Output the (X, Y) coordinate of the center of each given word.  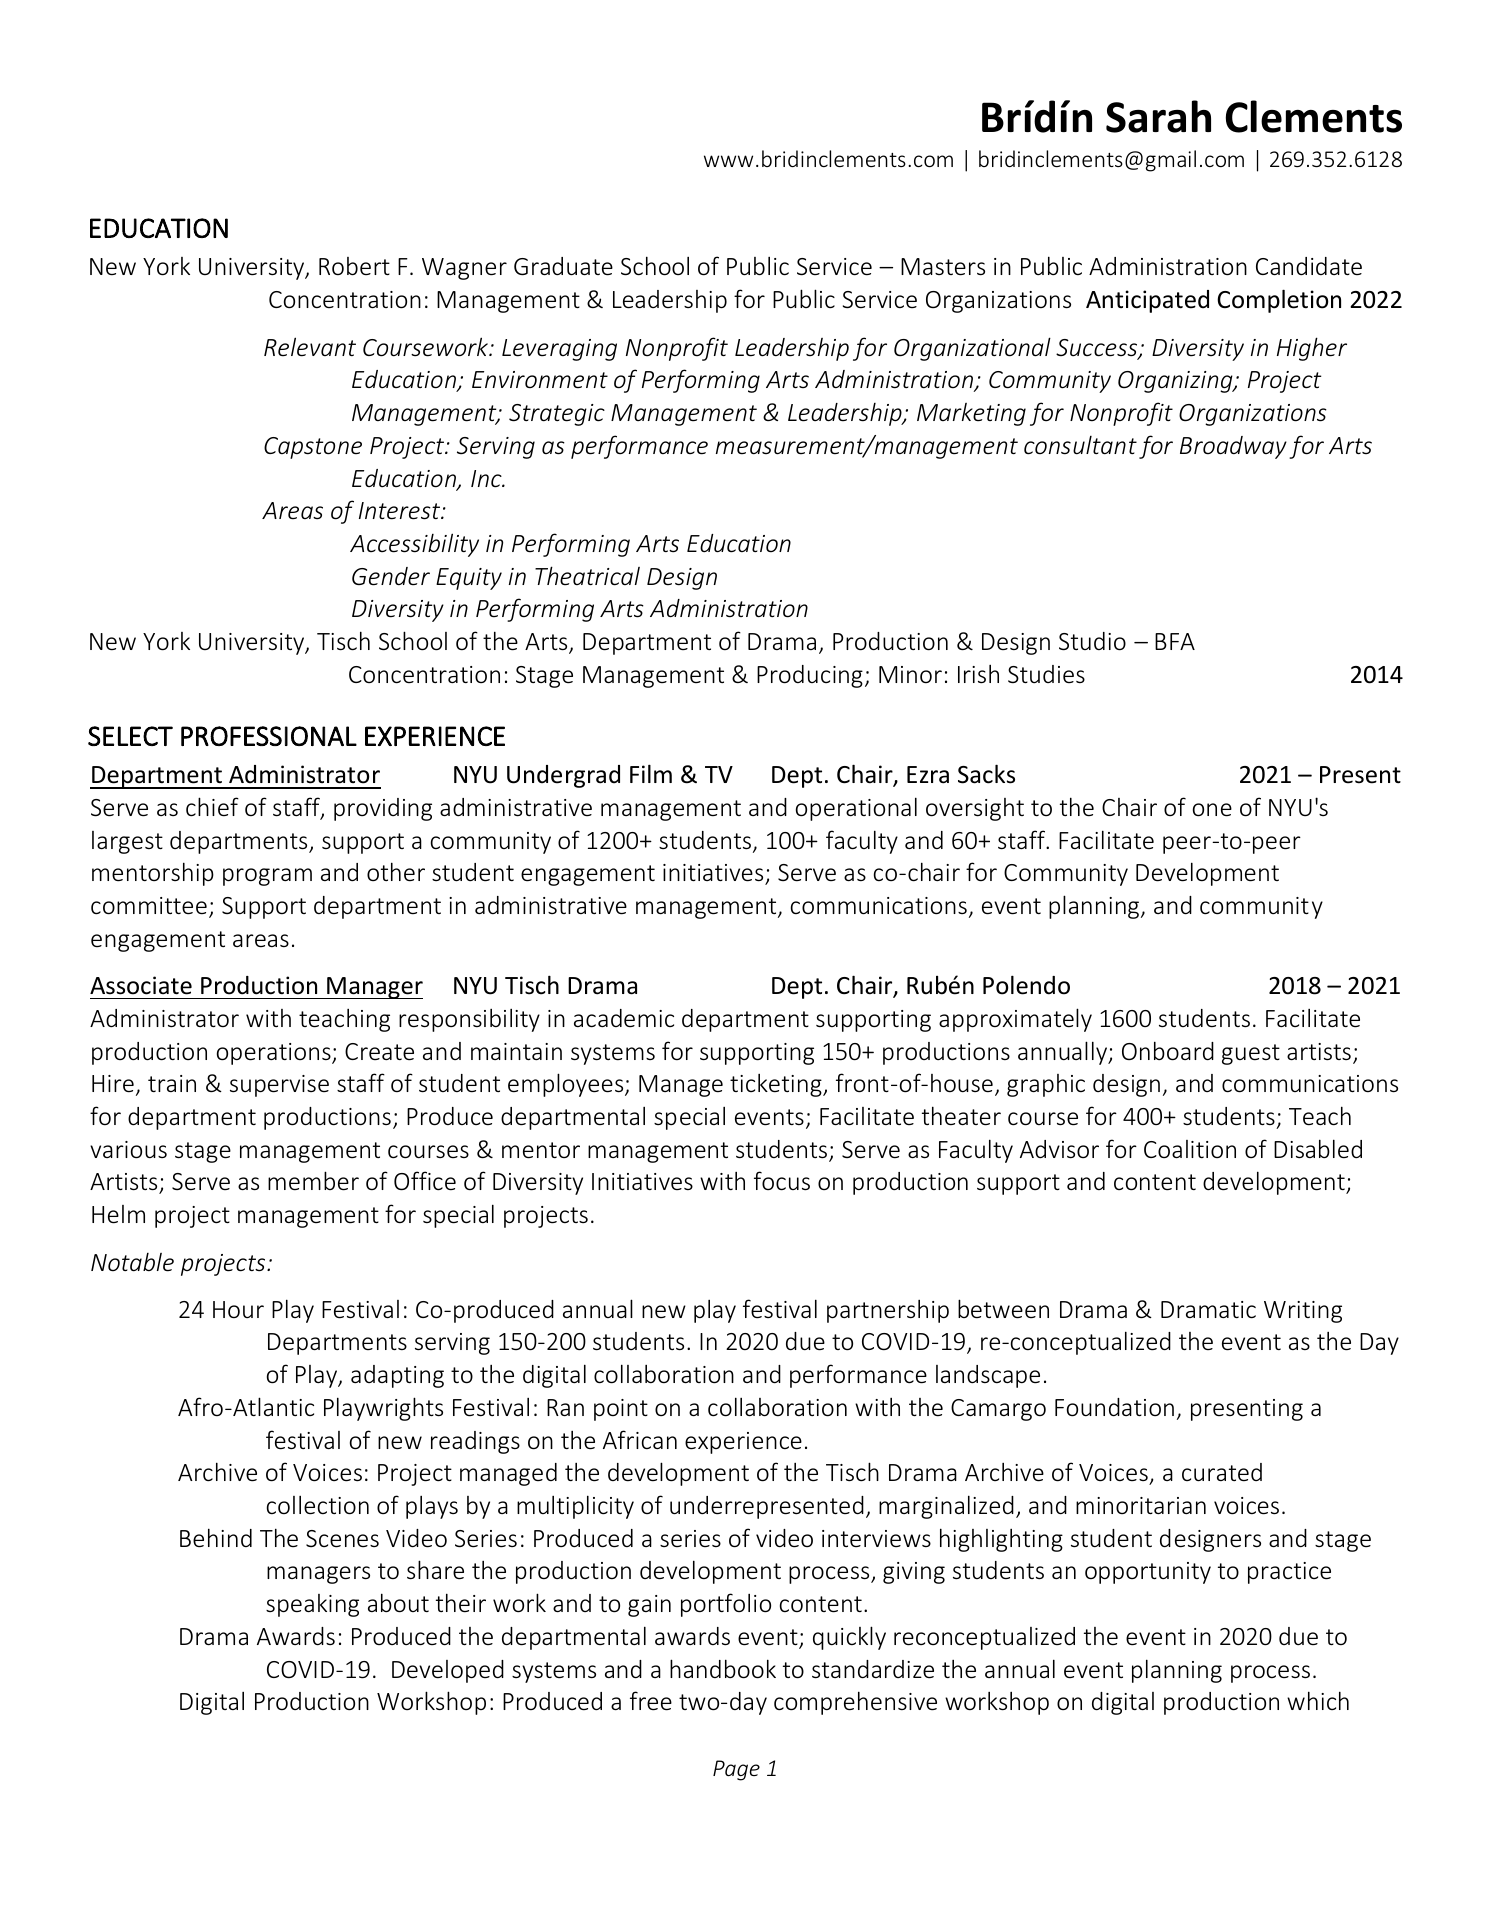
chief (212, 807)
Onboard (1168, 1051)
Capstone (313, 448)
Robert (354, 266)
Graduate (563, 266)
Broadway (1233, 447)
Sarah (1158, 116)
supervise (279, 1086)
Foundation (1114, 1407)
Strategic (557, 415)
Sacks (986, 774)
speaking (312, 1605)
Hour (238, 1309)
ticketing (777, 1085)
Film (651, 773)
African (640, 1439)
